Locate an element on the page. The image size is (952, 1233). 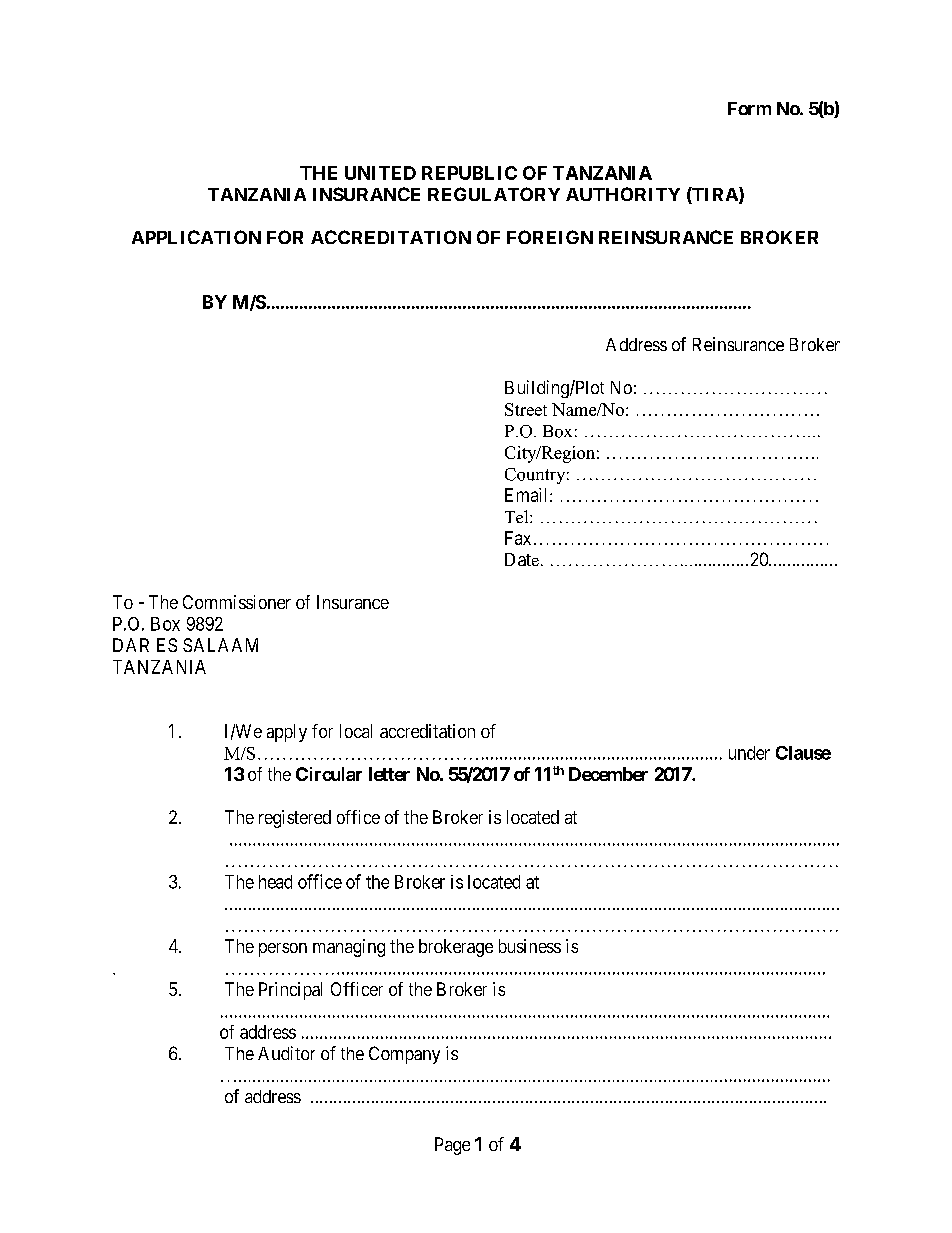
business is located at coordinates (530, 946).
